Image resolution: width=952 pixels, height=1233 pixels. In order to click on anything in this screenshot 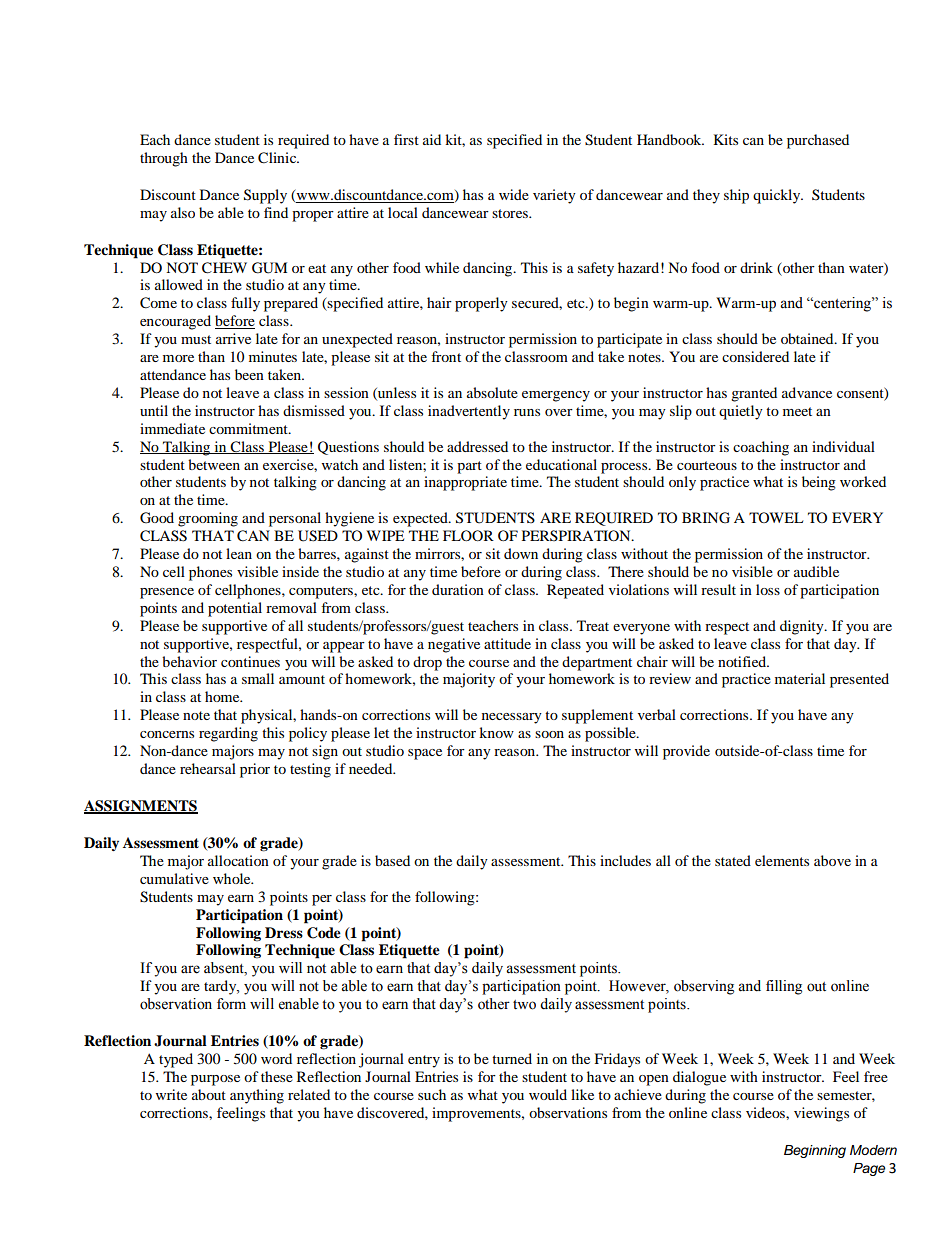, I will do `click(257, 1096)`.
